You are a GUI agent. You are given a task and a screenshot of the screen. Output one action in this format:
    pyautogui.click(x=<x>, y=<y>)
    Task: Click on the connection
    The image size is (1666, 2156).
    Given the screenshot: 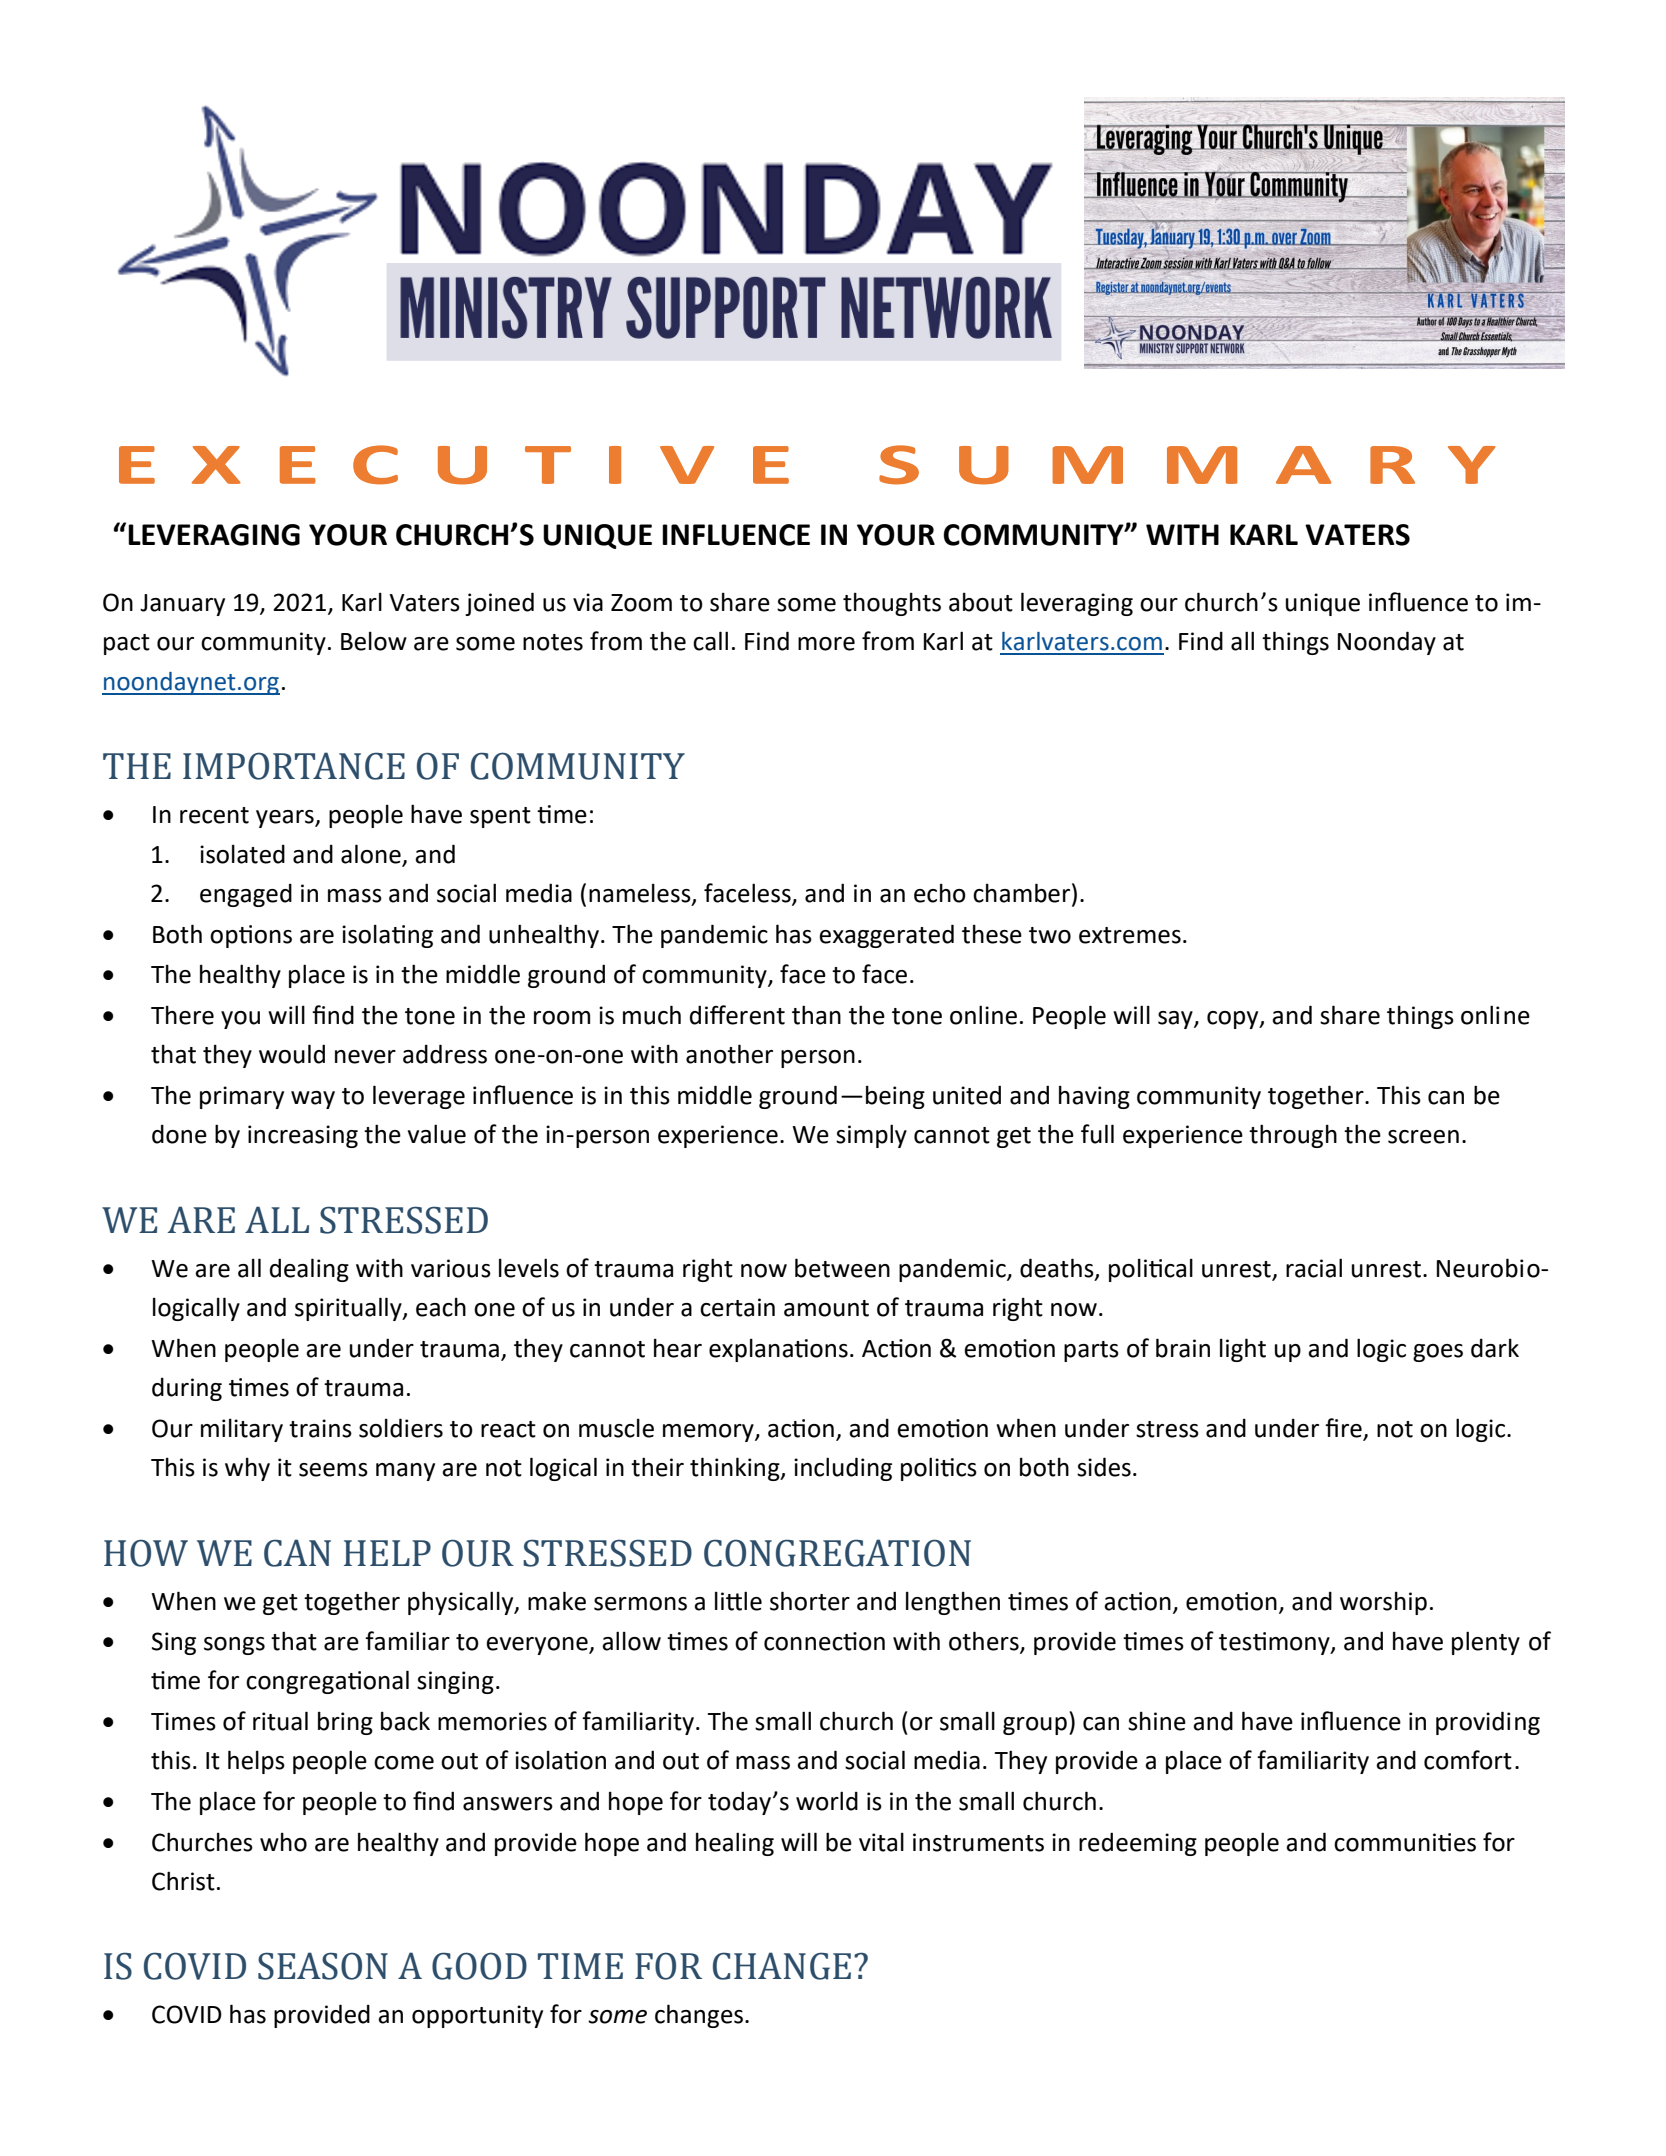 What is the action you would take?
    pyautogui.click(x=824, y=1641)
